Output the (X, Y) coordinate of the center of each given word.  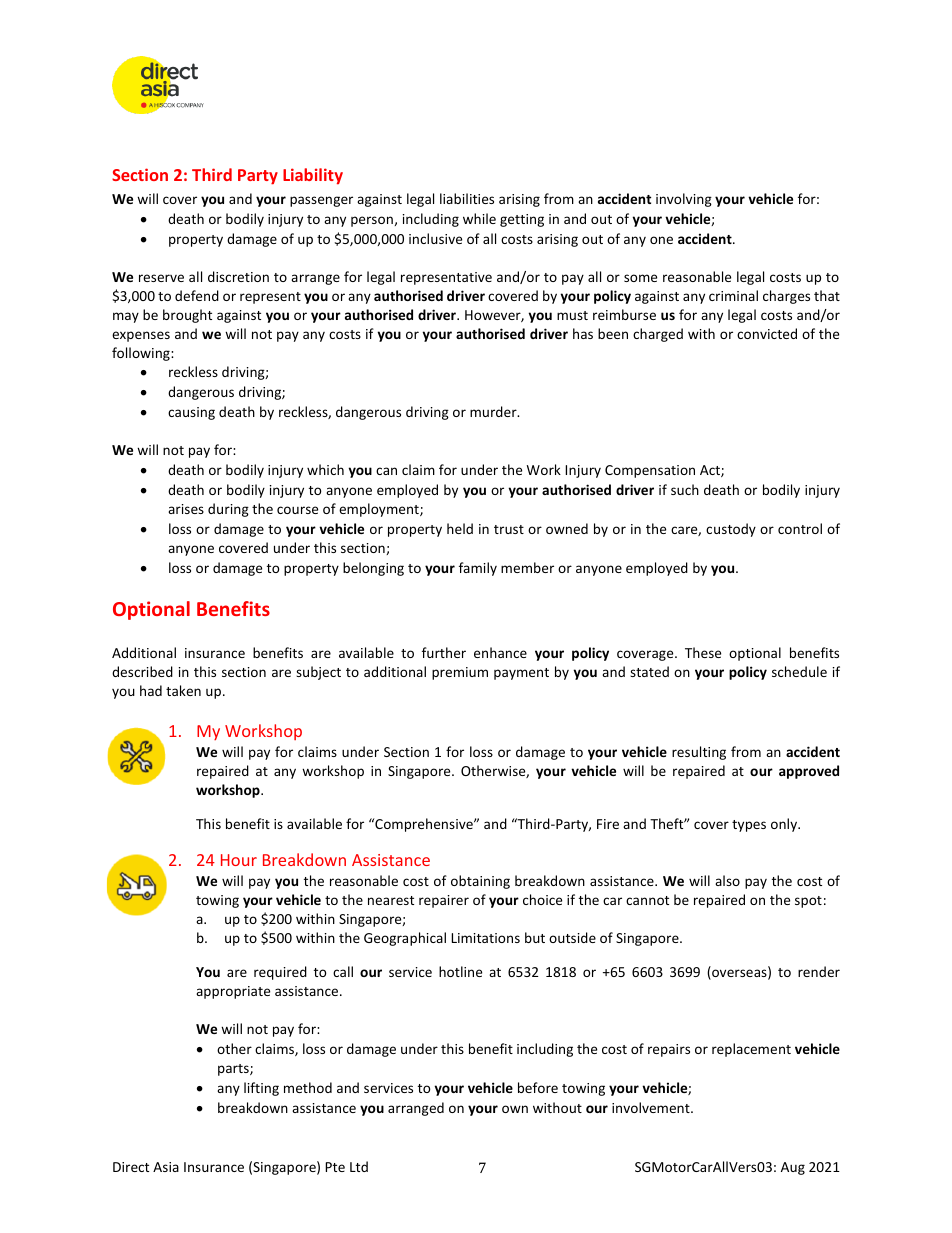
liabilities (467, 198)
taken (183, 690)
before (538, 1087)
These (703, 652)
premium (460, 673)
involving (684, 200)
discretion (238, 276)
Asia (166, 1167)
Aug (793, 1168)
